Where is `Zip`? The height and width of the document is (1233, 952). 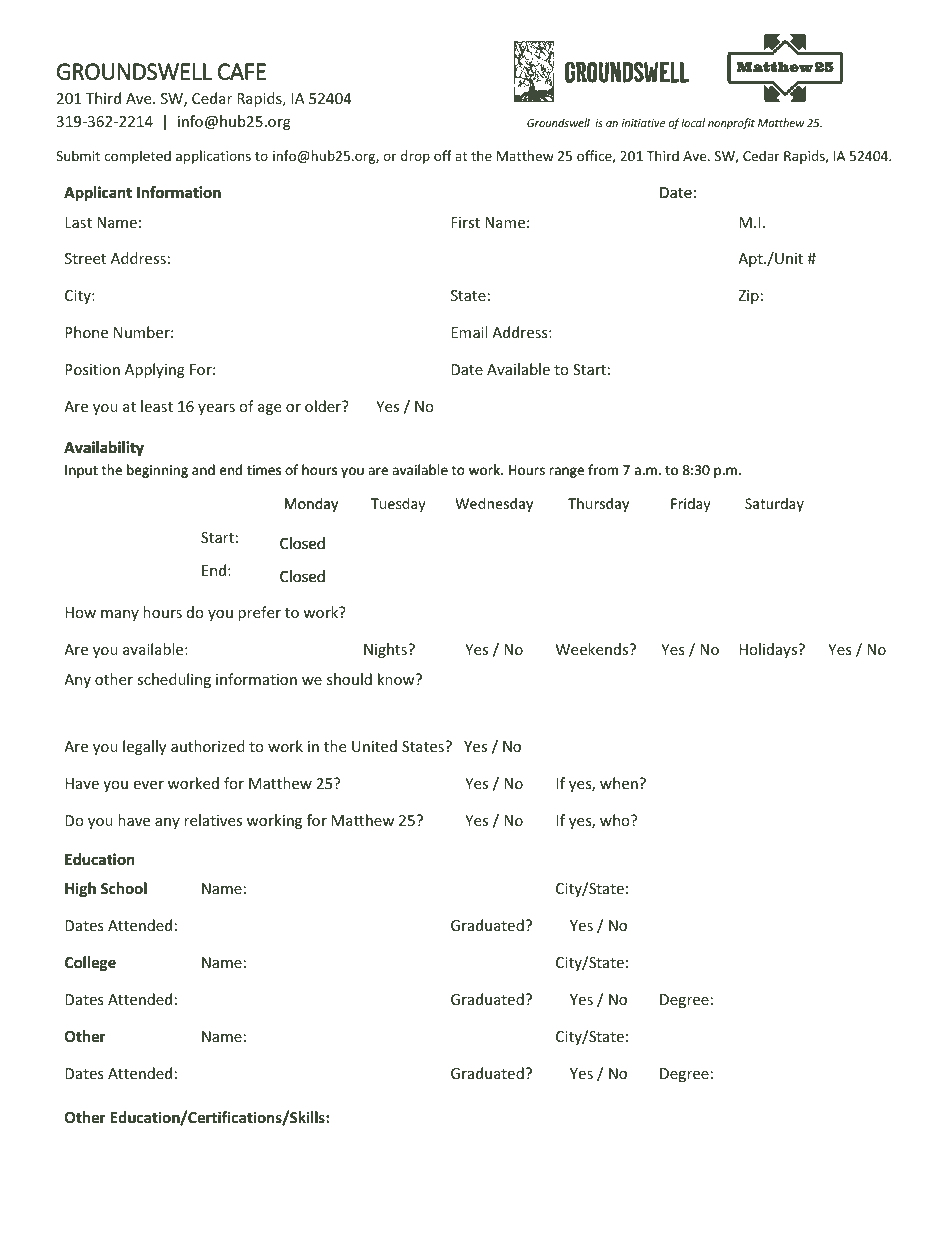
Zip is located at coordinates (748, 297).
